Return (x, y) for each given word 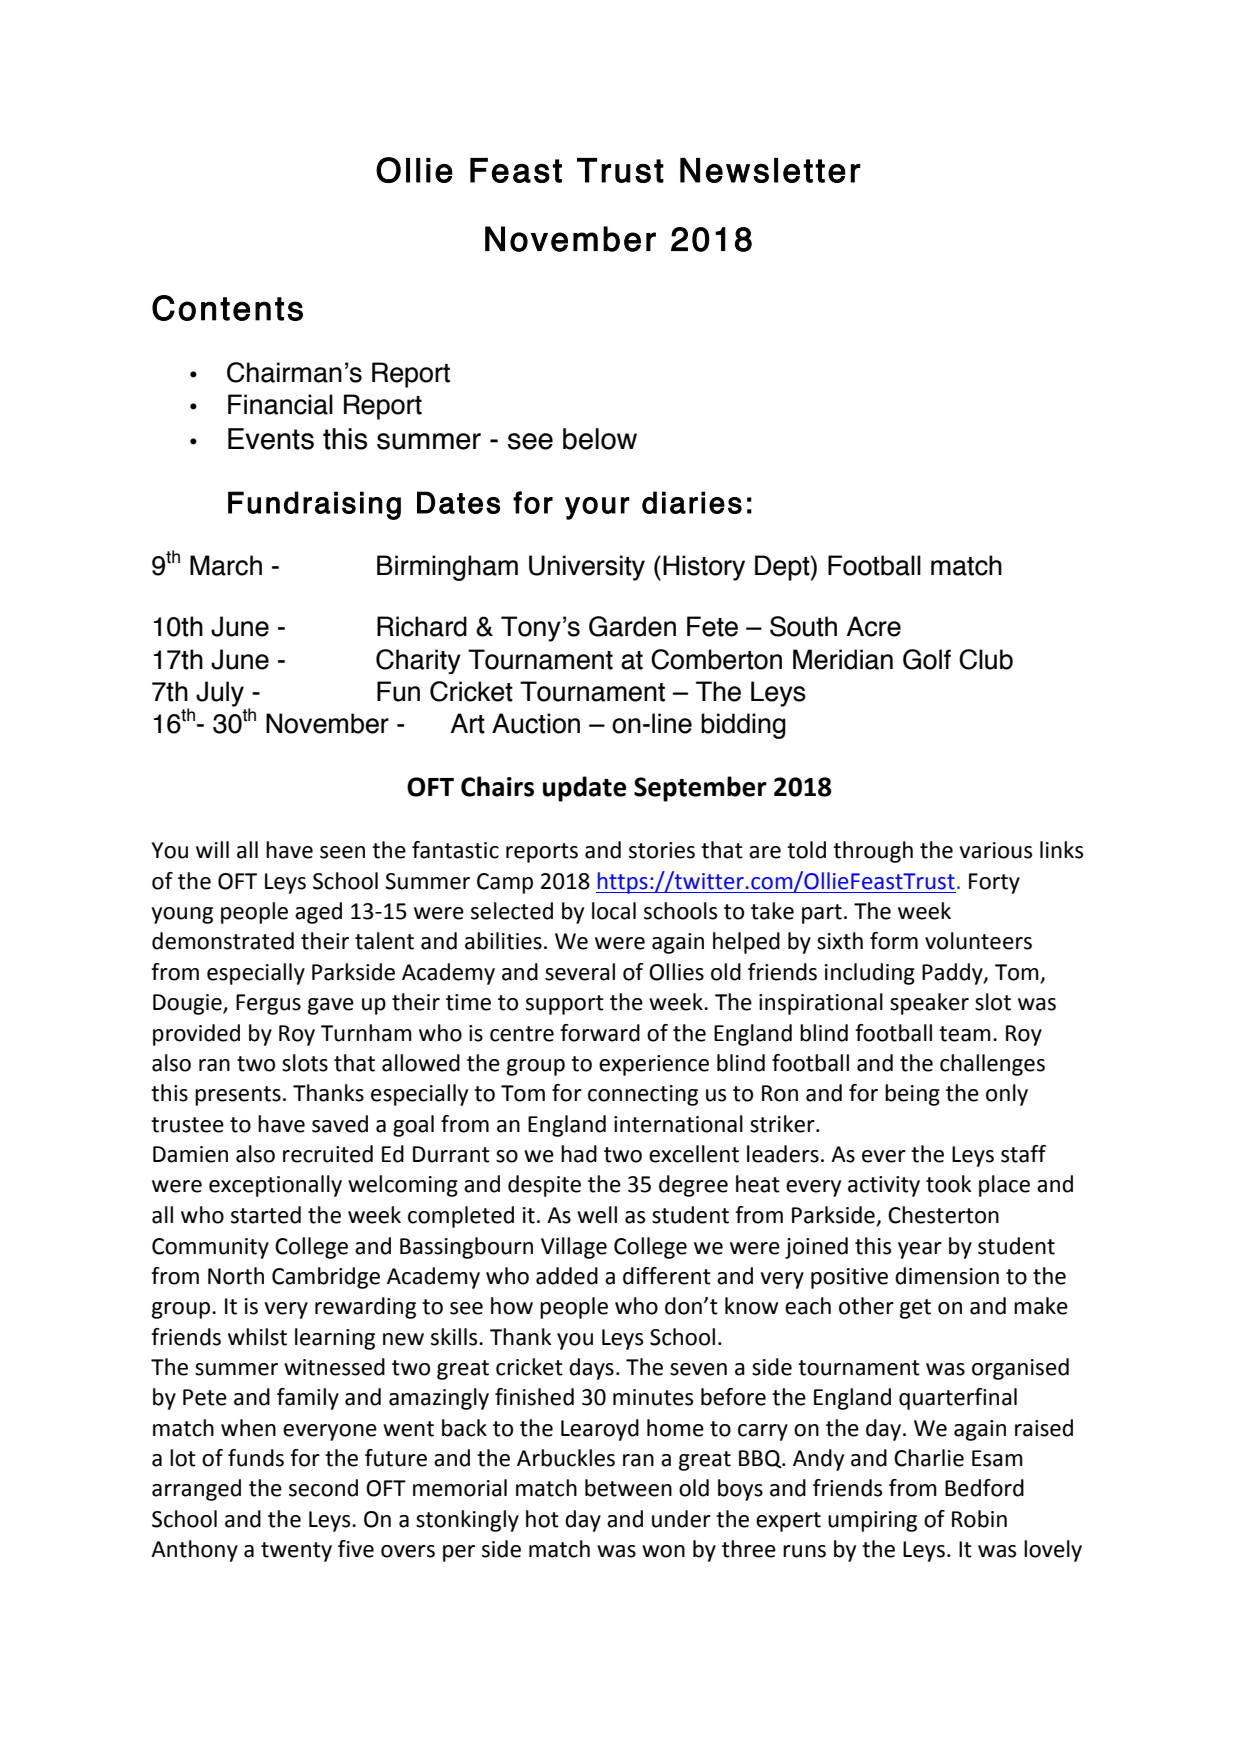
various (996, 850)
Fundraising (314, 505)
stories (662, 850)
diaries (692, 502)
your (597, 508)
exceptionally (275, 1186)
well (597, 1215)
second (323, 1488)
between (628, 1488)
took (948, 1184)
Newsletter (770, 170)
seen (342, 852)
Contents (227, 308)
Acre (873, 626)
